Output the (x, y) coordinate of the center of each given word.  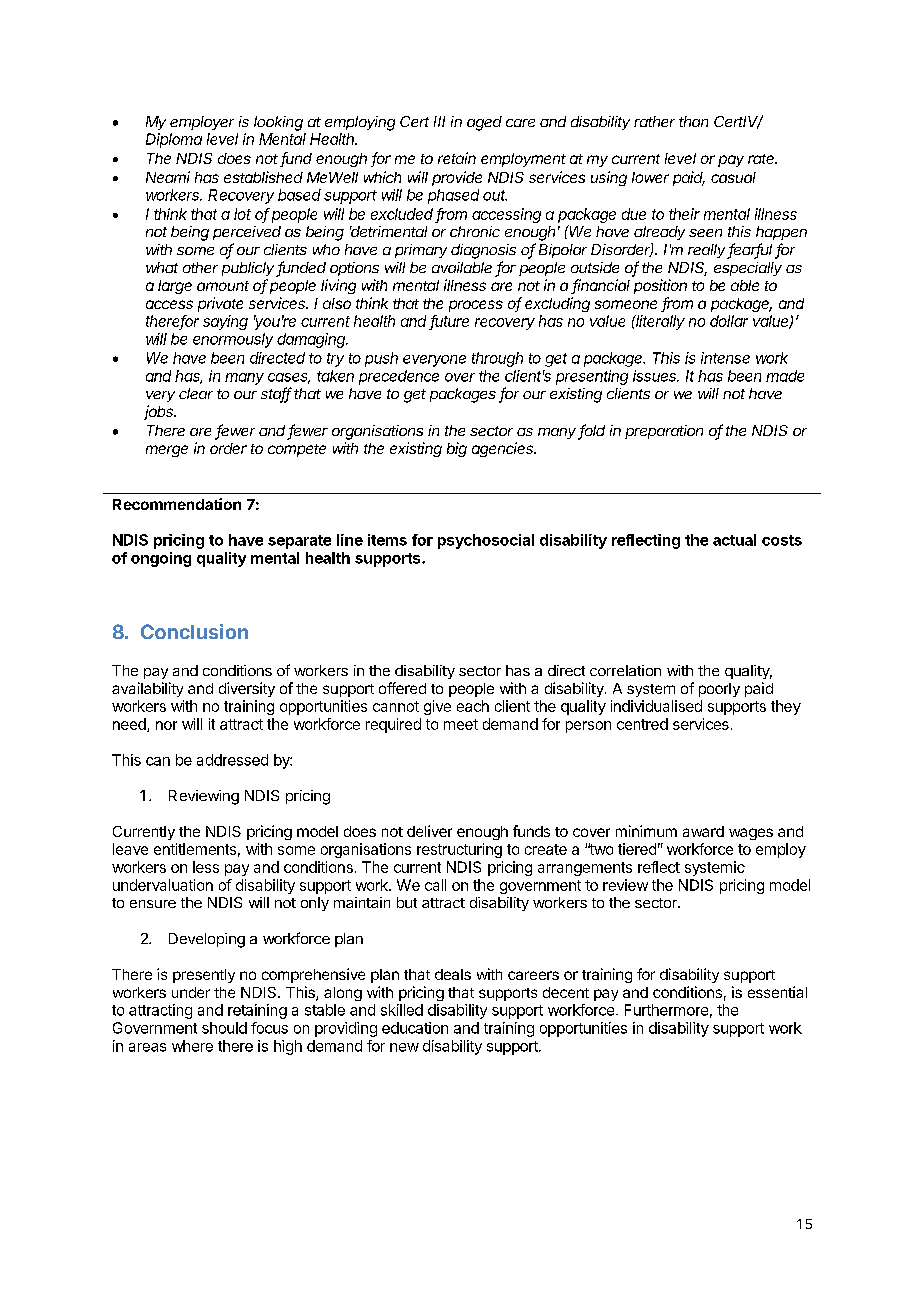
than (693, 121)
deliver (429, 831)
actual (734, 540)
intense (725, 358)
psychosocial (486, 541)
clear (196, 393)
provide (457, 178)
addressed (232, 760)
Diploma (174, 140)
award (703, 831)
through (497, 359)
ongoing (161, 559)
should (224, 1028)
